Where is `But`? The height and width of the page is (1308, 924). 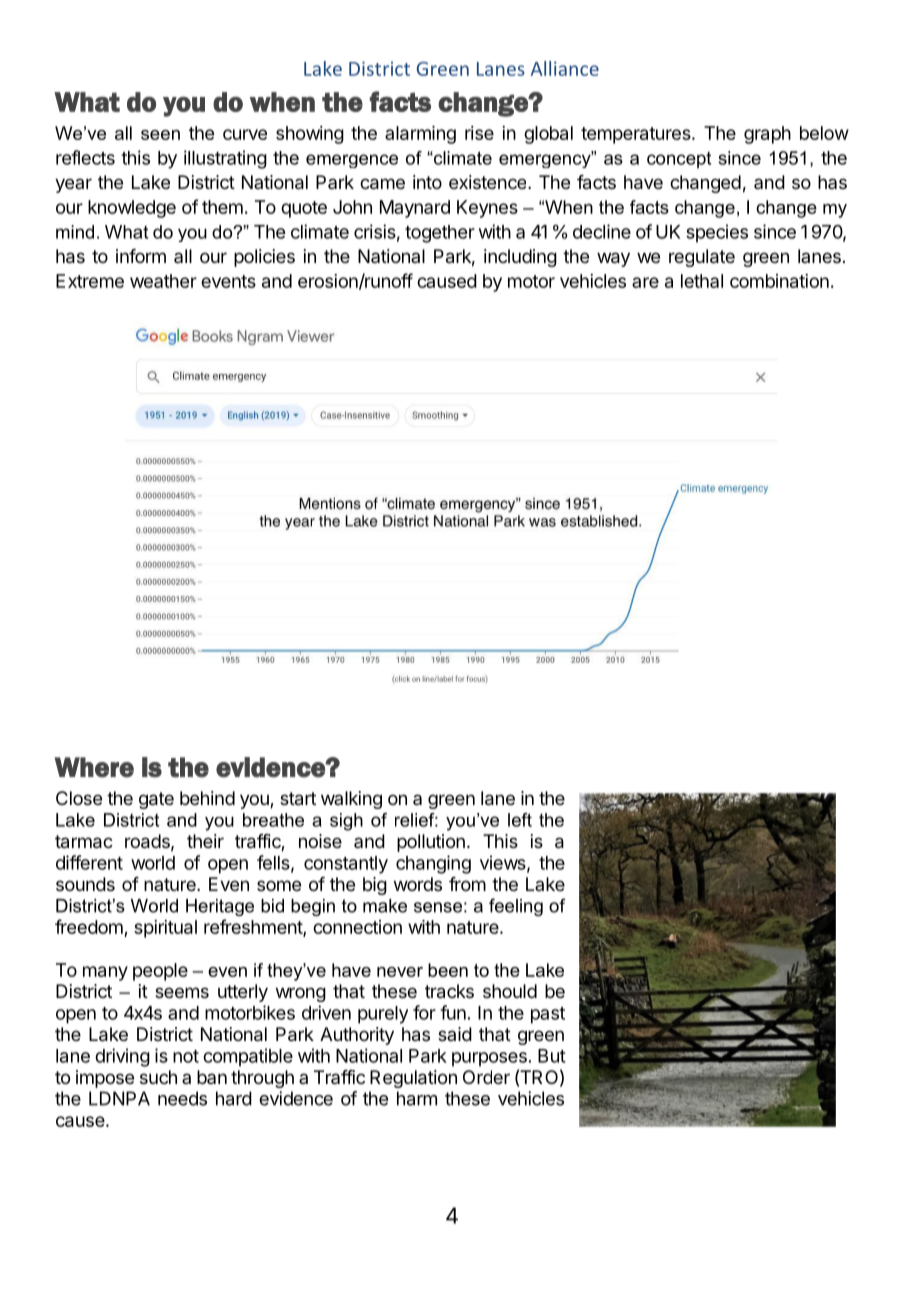
But is located at coordinates (552, 1056).
